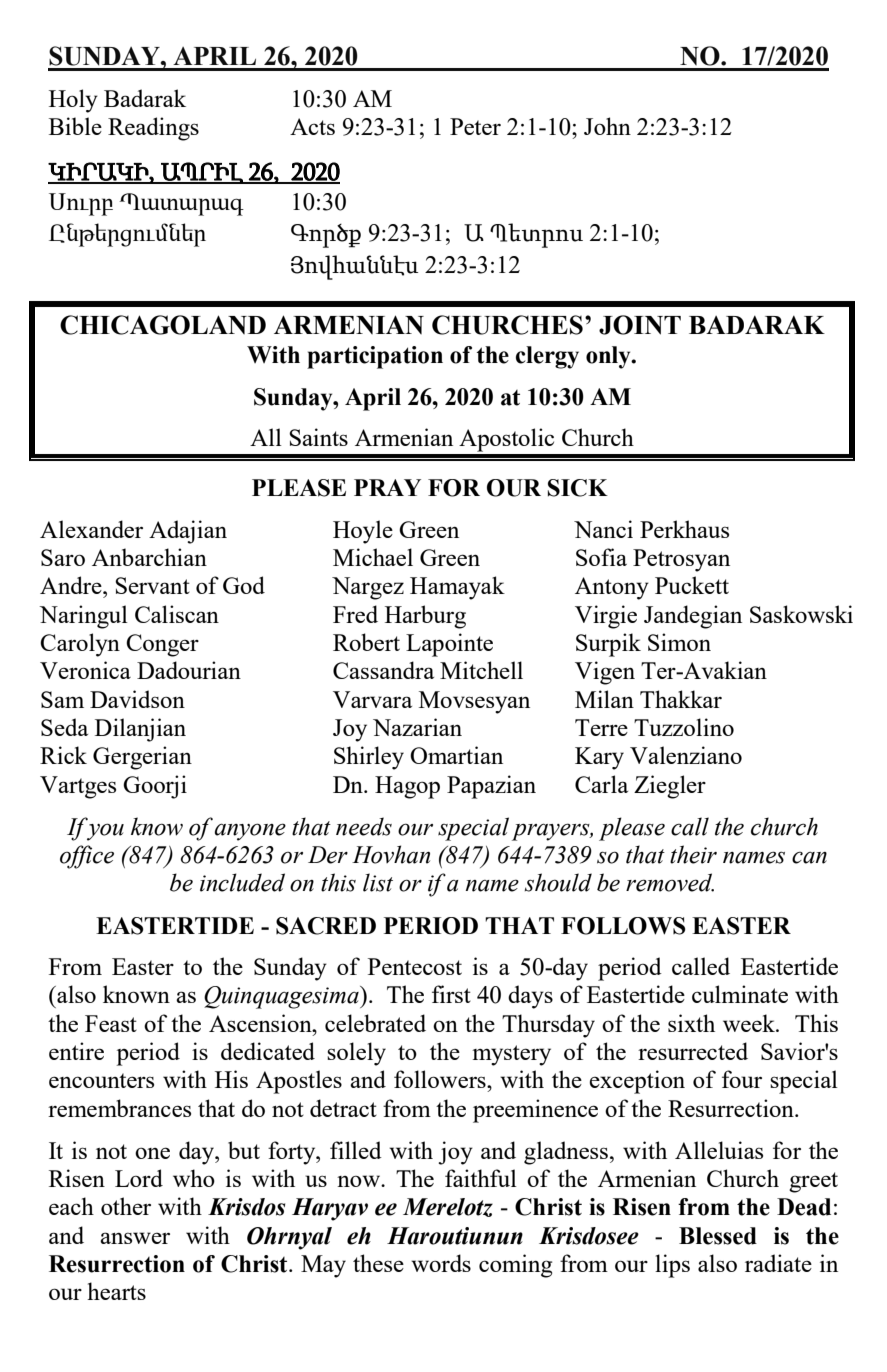  What do you see at coordinates (475, 126) in the screenshot?
I see `Peter` at bounding box center [475, 126].
